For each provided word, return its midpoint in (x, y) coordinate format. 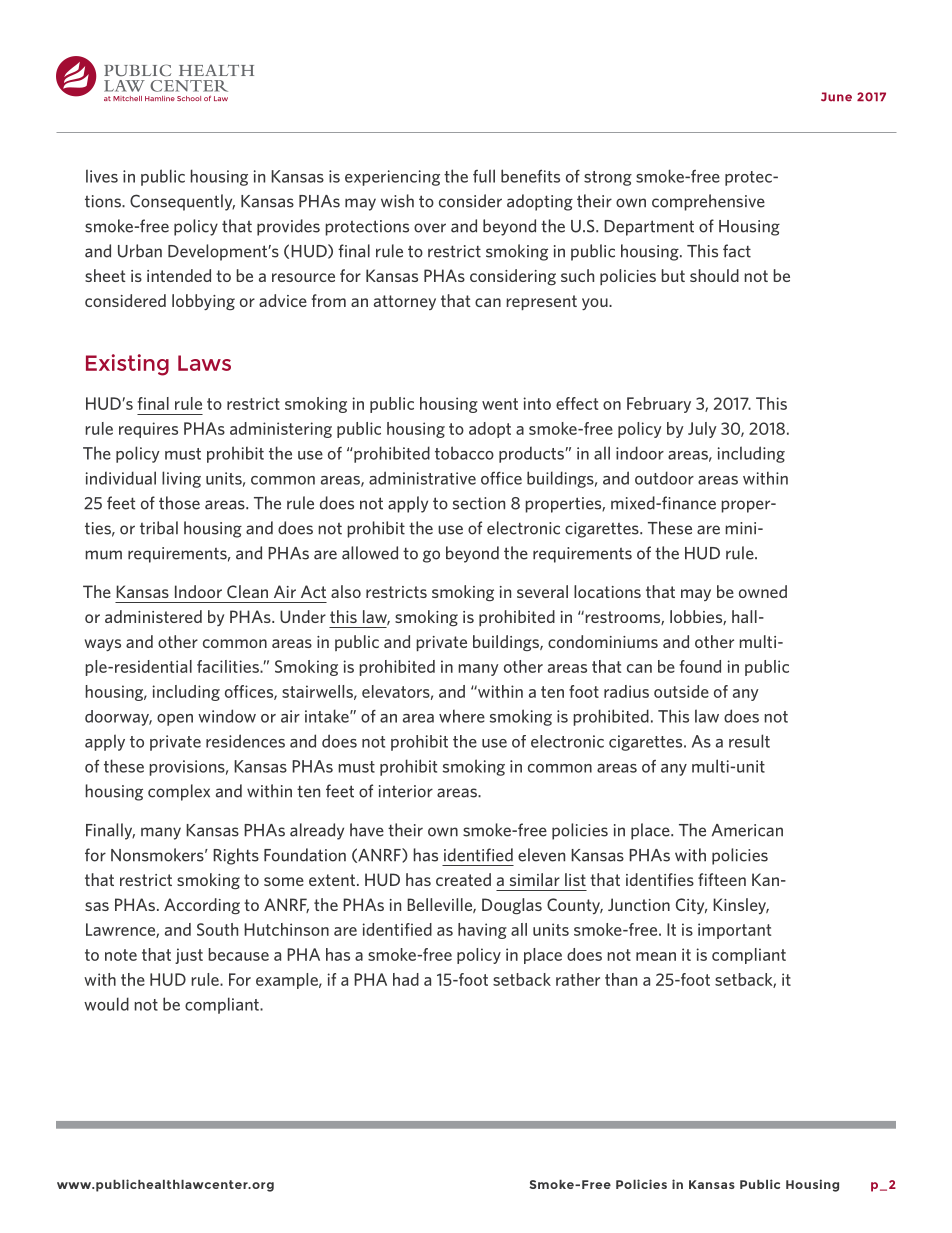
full (484, 176)
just (189, 956)
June (836, 97)
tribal (159, 528)
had (406, 979)
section (479, 503)
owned (763, 591)
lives (102, 176)
